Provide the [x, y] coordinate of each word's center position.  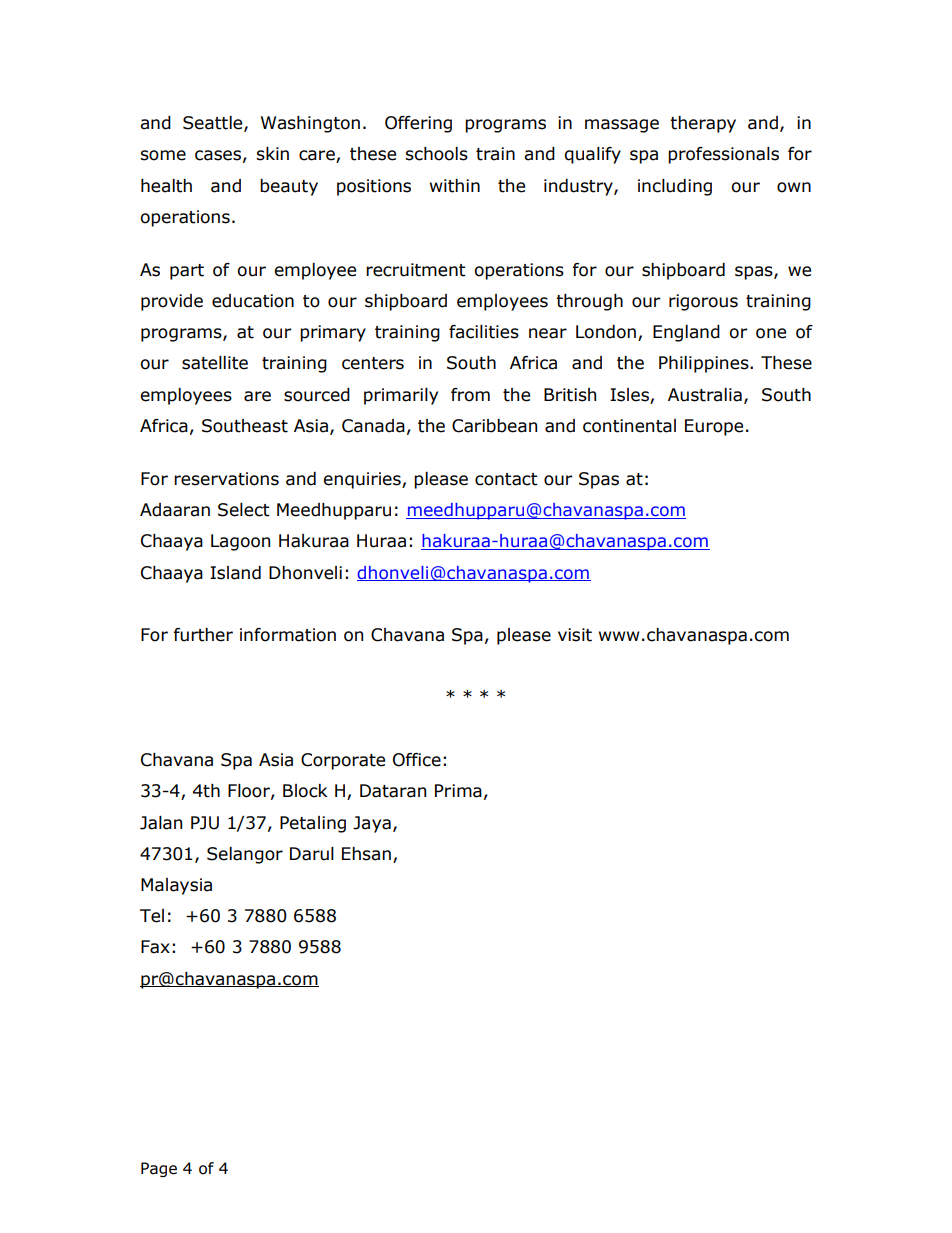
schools [436, 154]
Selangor [245, 855]
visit [575, 635]
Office [417, 760]
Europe [714, 427]
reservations [226, 479]
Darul [312, 854]
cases [218, 155]
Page [159, 1169]
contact [506, 479]
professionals [723, 155]
